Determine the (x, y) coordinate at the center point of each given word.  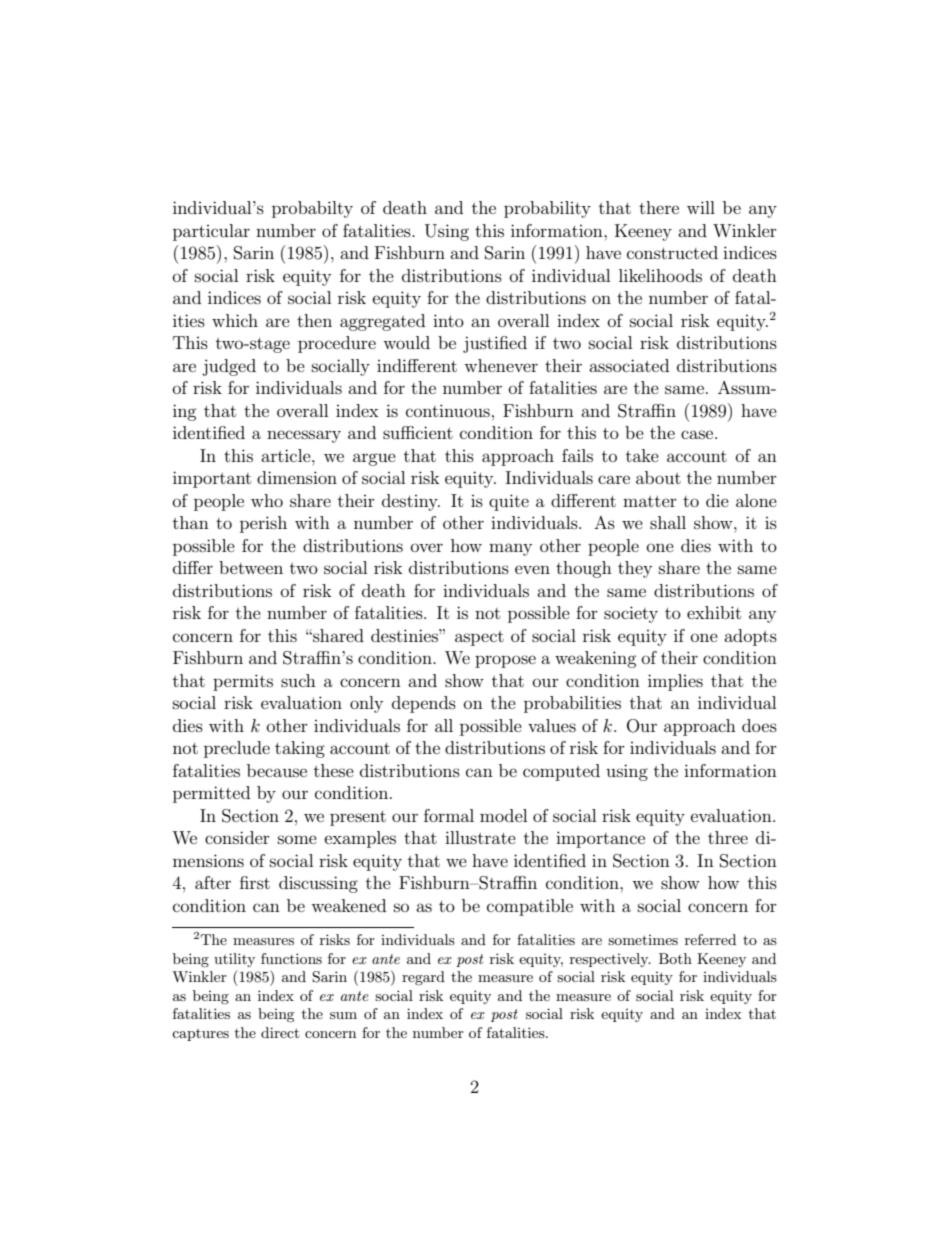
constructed (672, 252)
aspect (479, 638)
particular (211, 232)
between (251, 567)
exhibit (714, 612)
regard (423, 978)
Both (675, 958)
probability (547, 209)
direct (280, 1032)
